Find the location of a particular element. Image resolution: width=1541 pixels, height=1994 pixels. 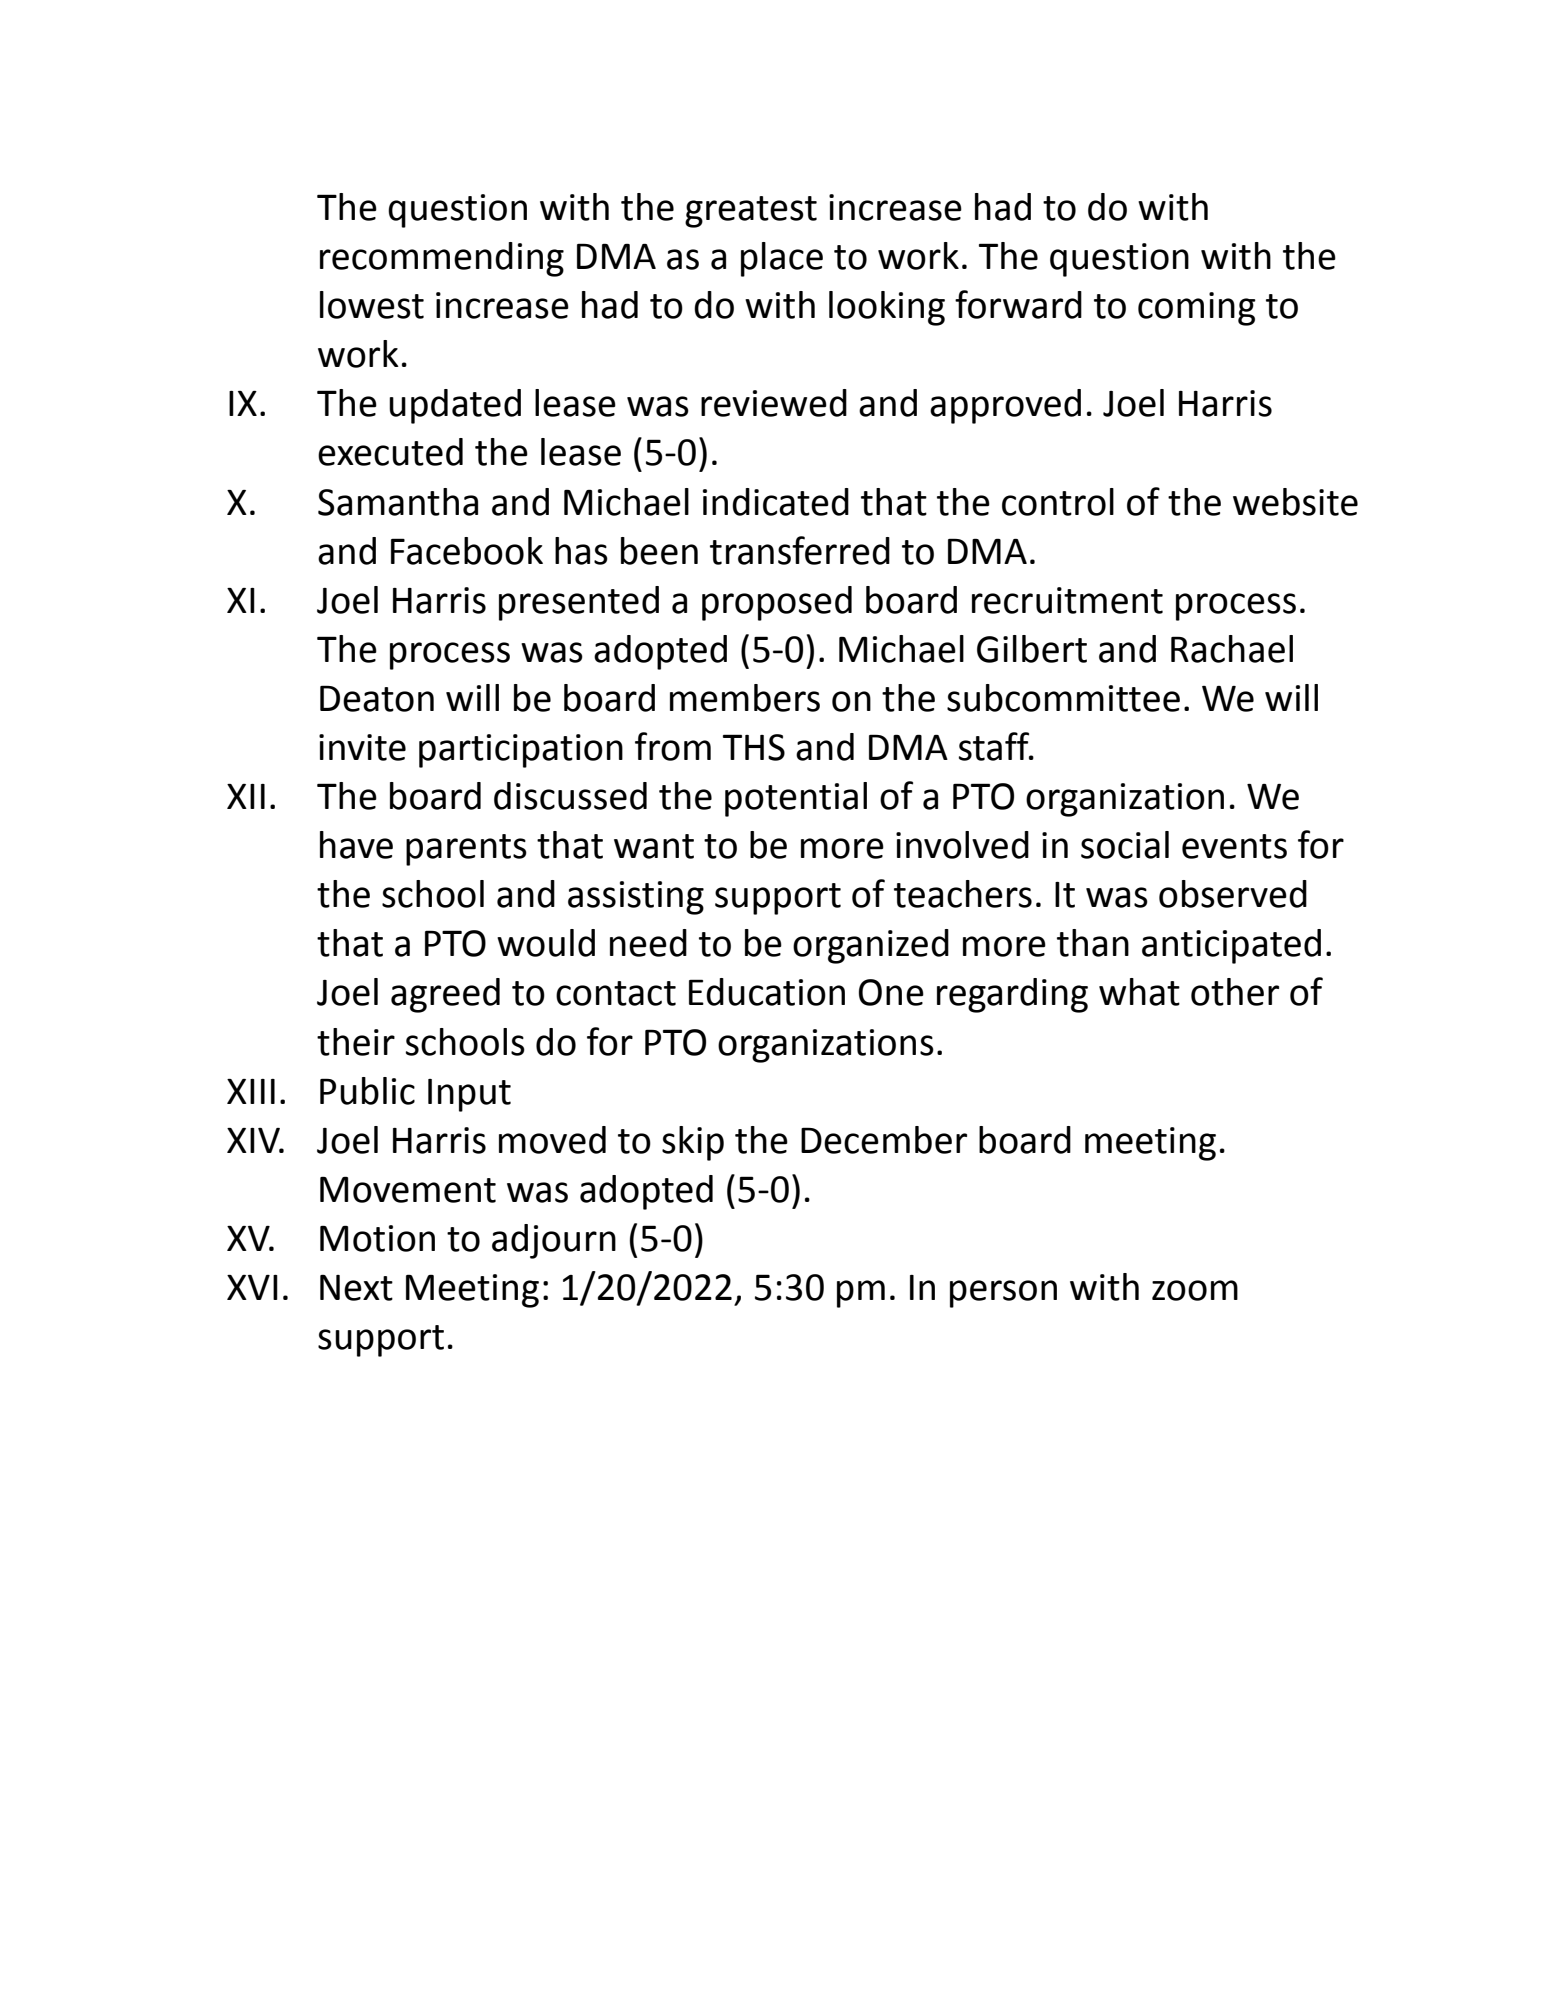

Motion is located at coordinates (377, 1238).
